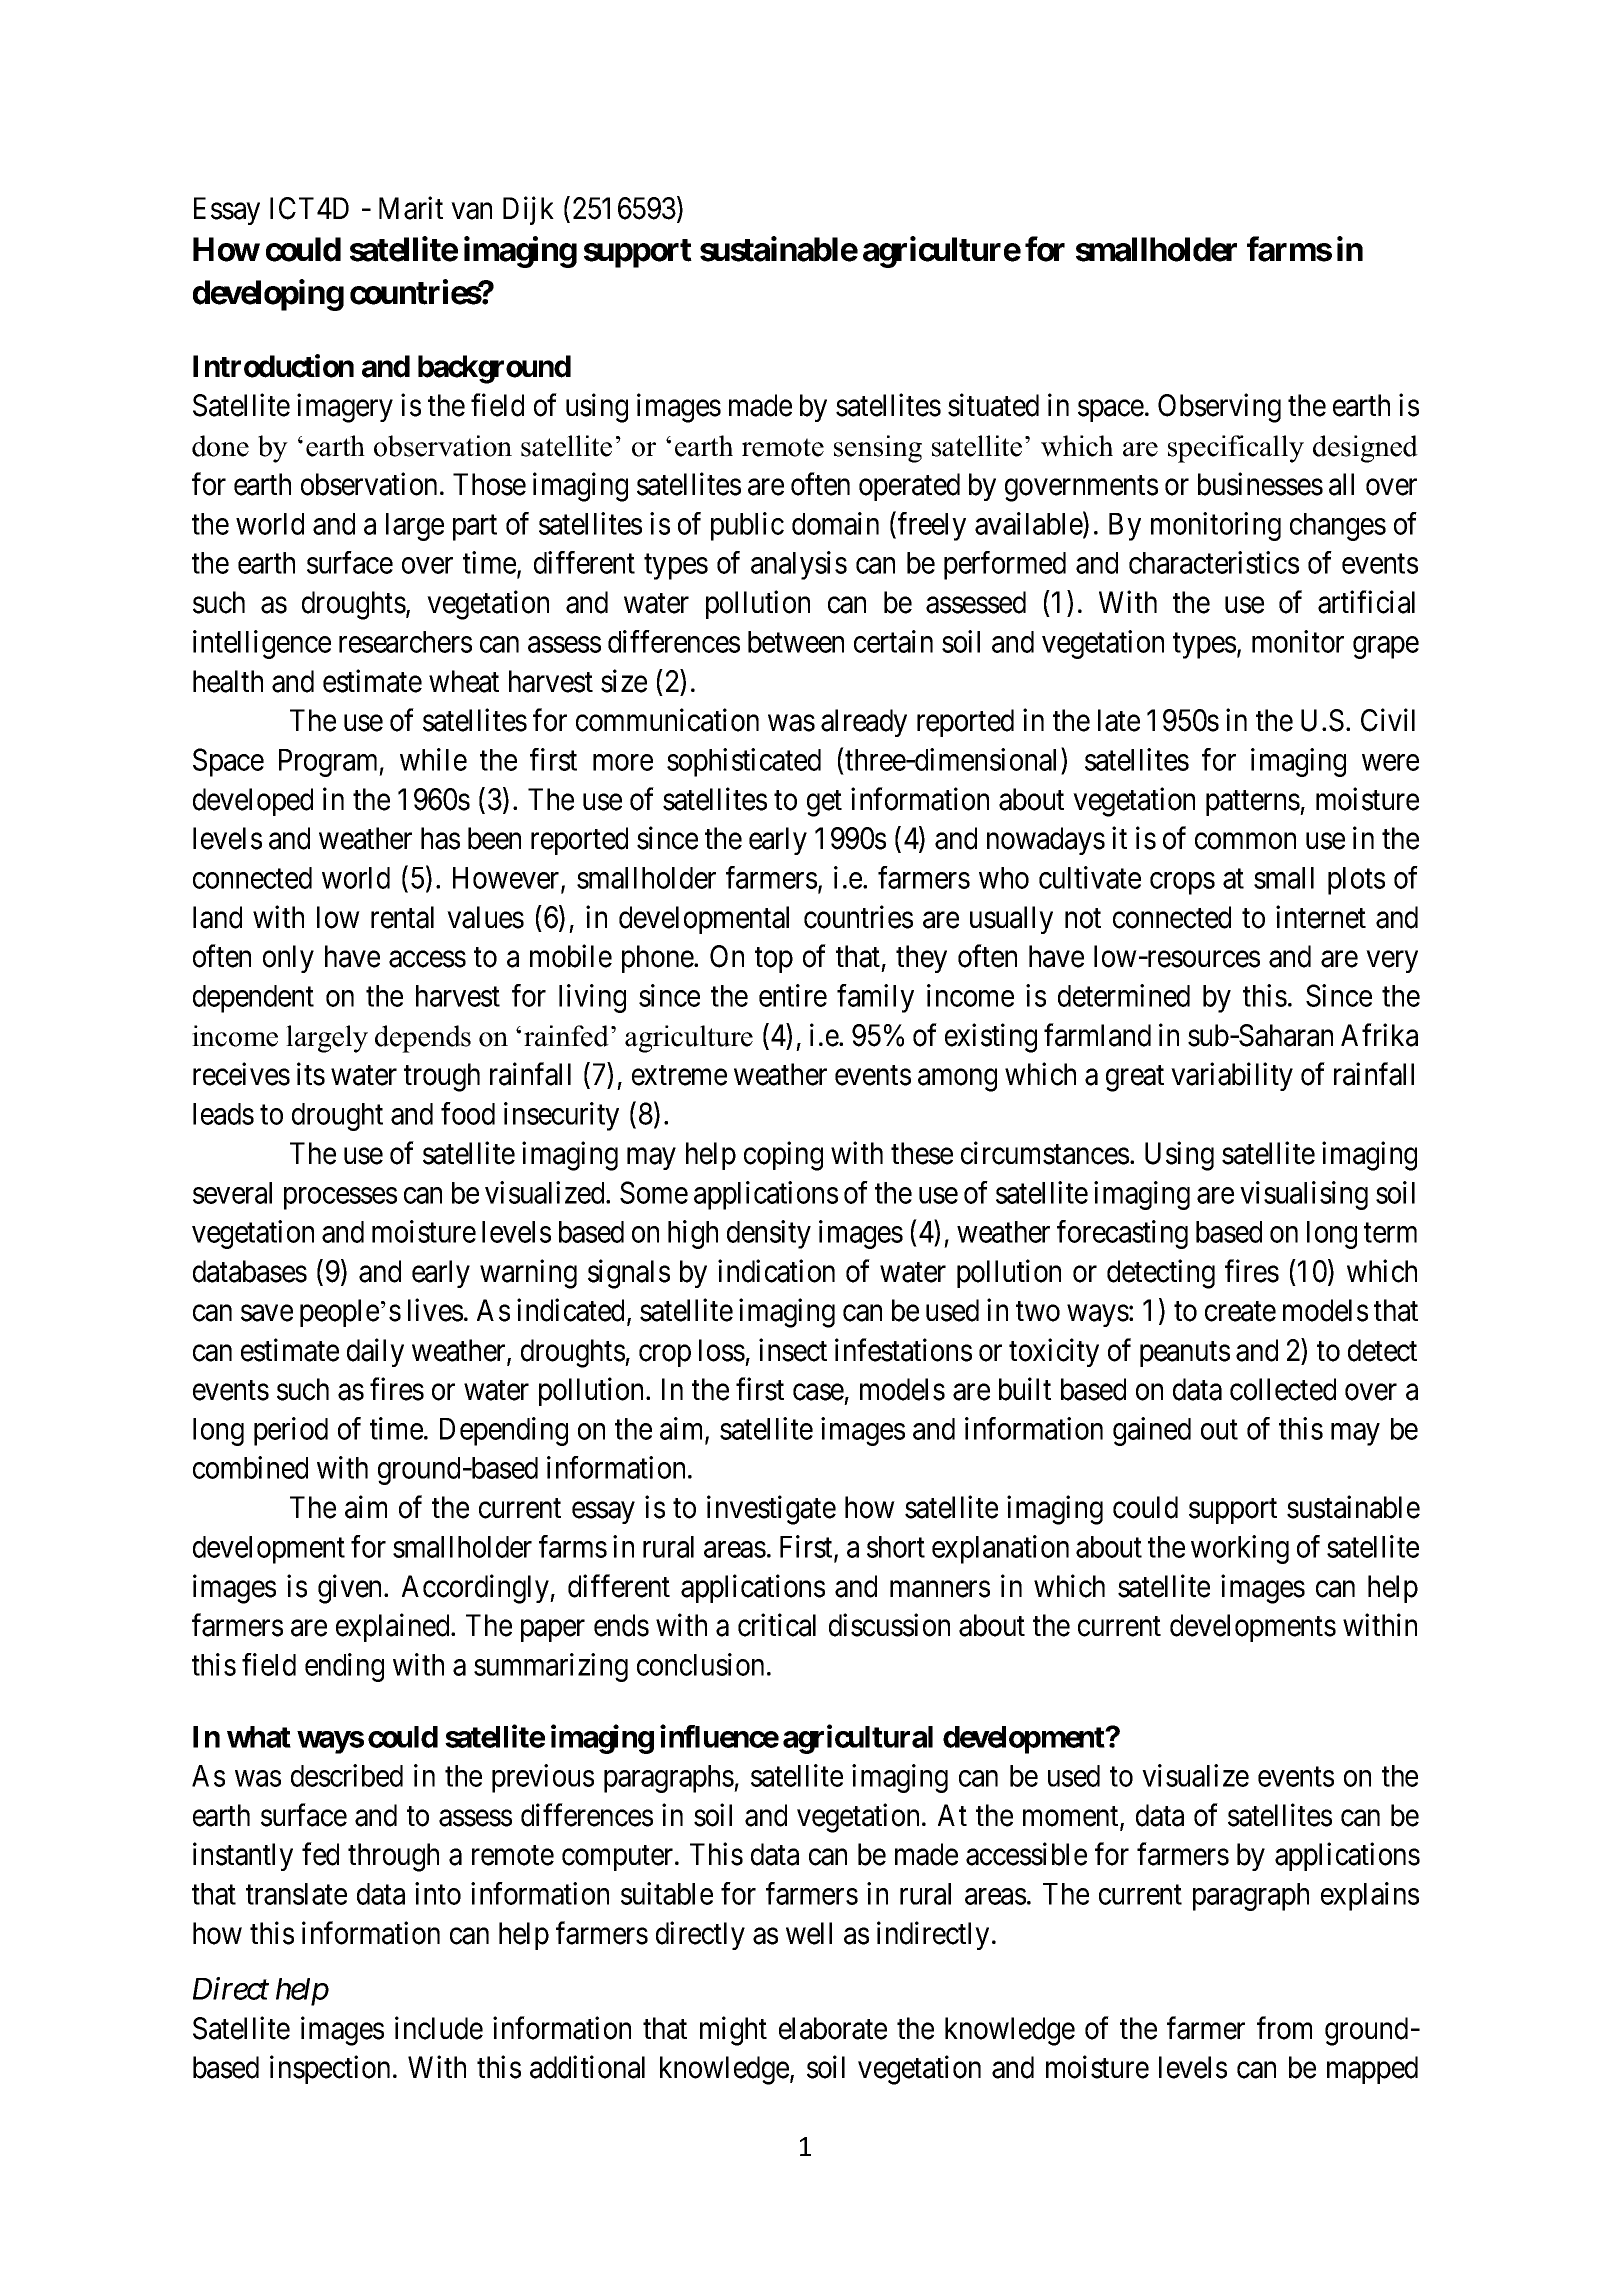 This screenshot has height=2277, width=1610. What do you see at coordinates (1240, 1549) in the screenshot?
I see `working` at bounding box center [1240, 1549].
